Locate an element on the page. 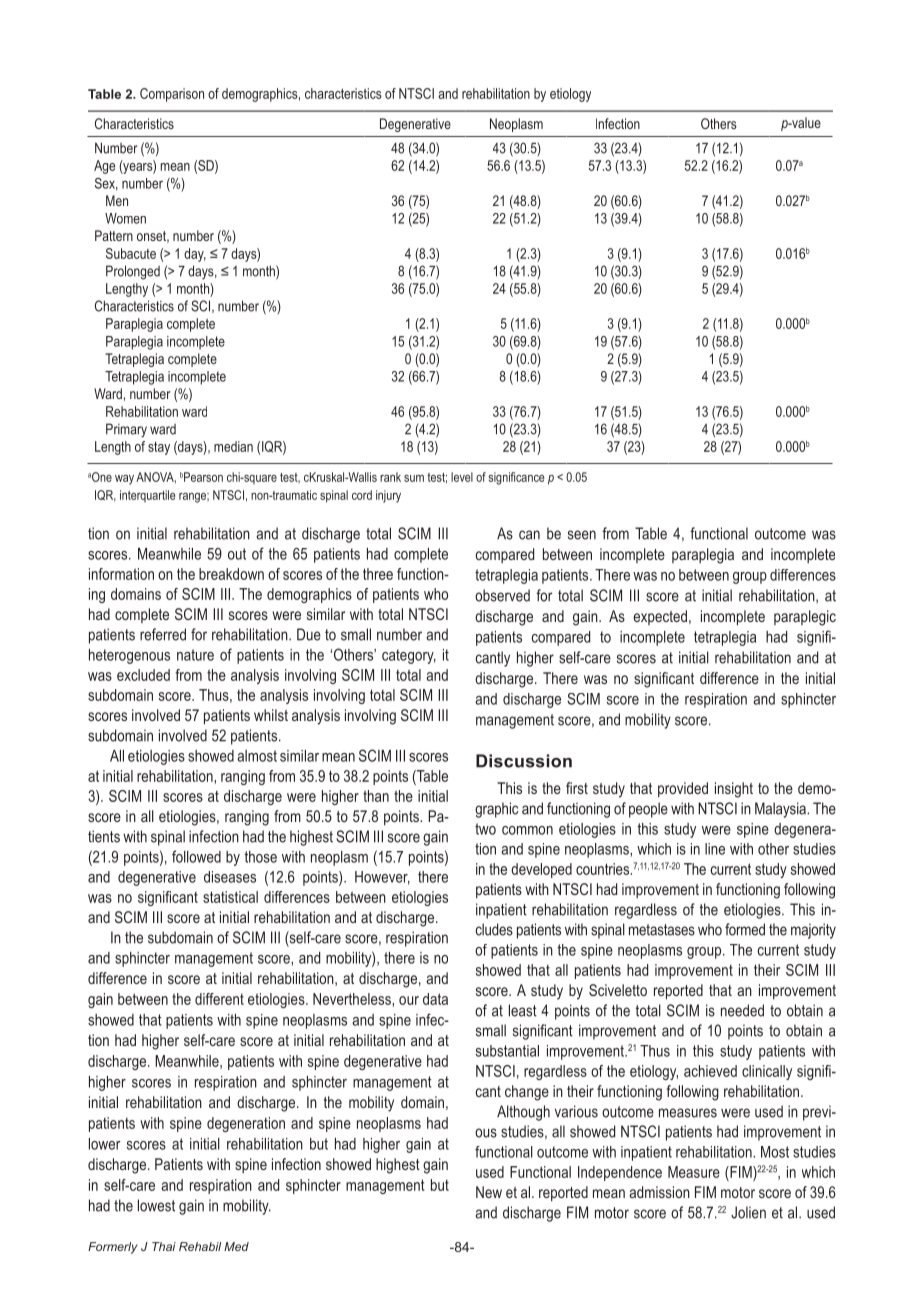  New is located at coordinates (489, 1192).
